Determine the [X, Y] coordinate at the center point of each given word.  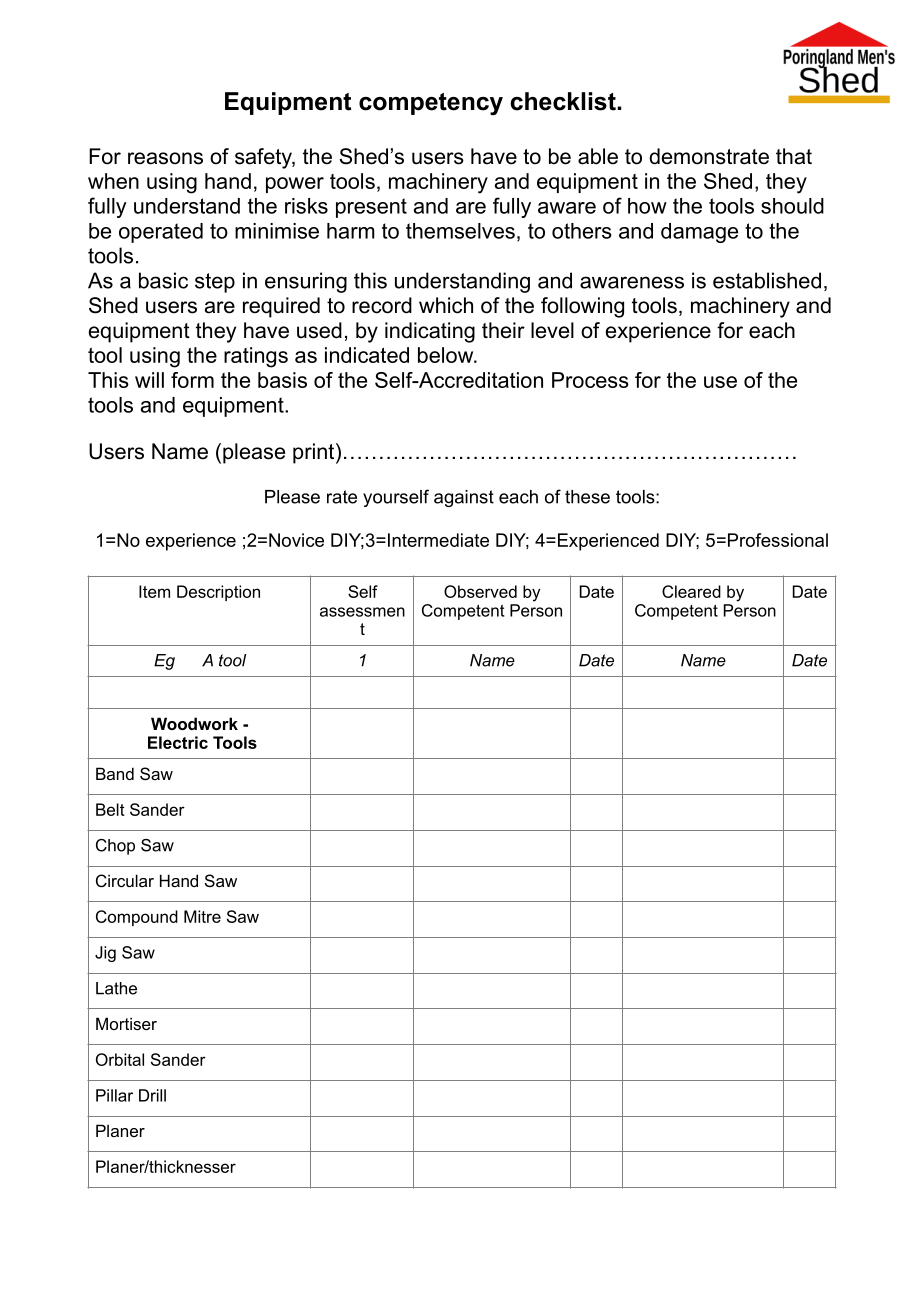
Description [218, 593]
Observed [480, 591]
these [587, 497]
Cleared [691, 591]
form [192, 380]
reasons [165, 158]
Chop [115, 847]
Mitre [202, 916]
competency [431, 104]
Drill [152, 1095]
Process [590, 380]
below [447, 355]
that [794, 156]
